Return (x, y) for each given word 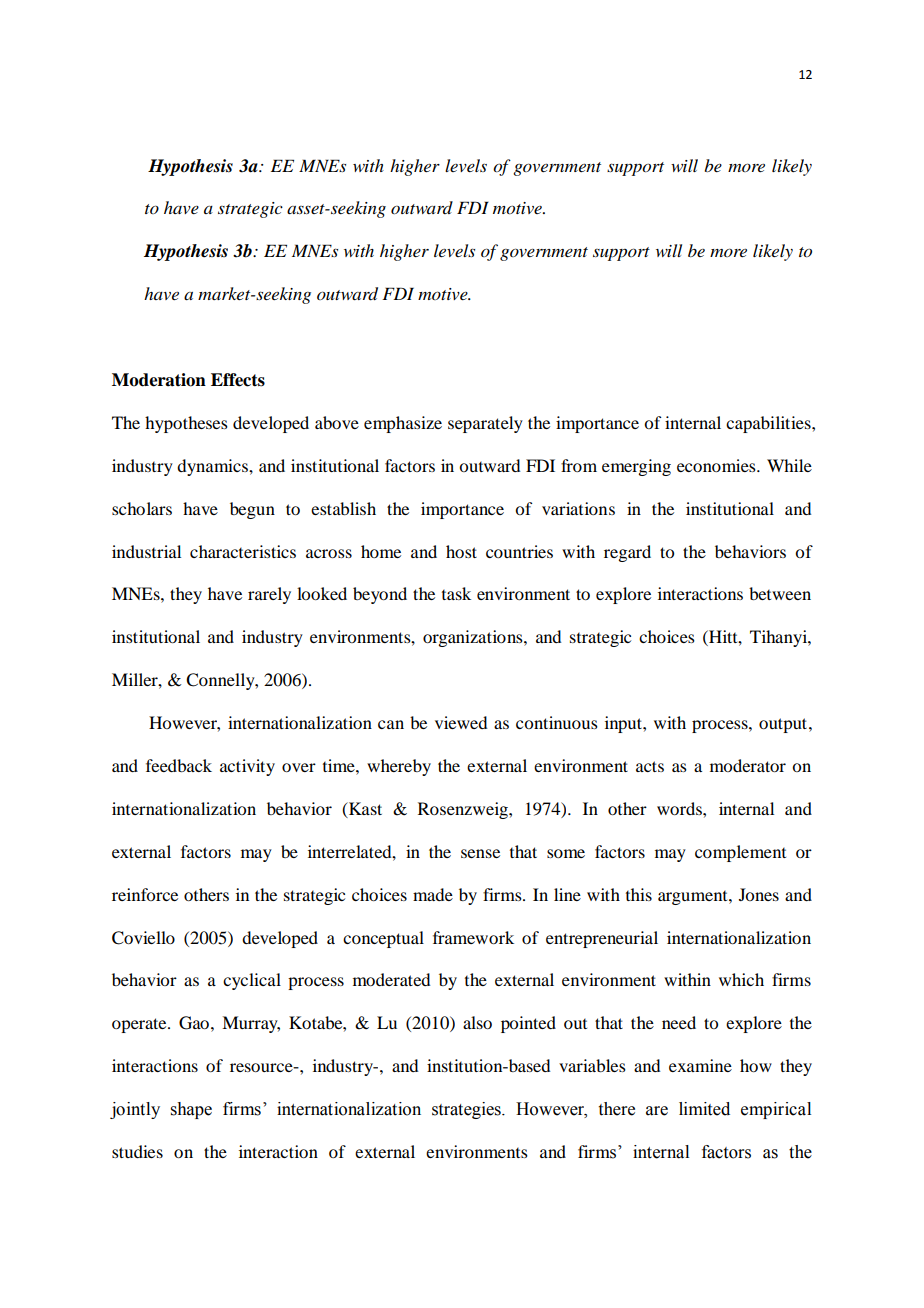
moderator (748, 765)
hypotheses (186, 424)
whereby (399, 767)
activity (247, 767)
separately (485, 424)
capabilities (769, 424)
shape (191, 1110)
